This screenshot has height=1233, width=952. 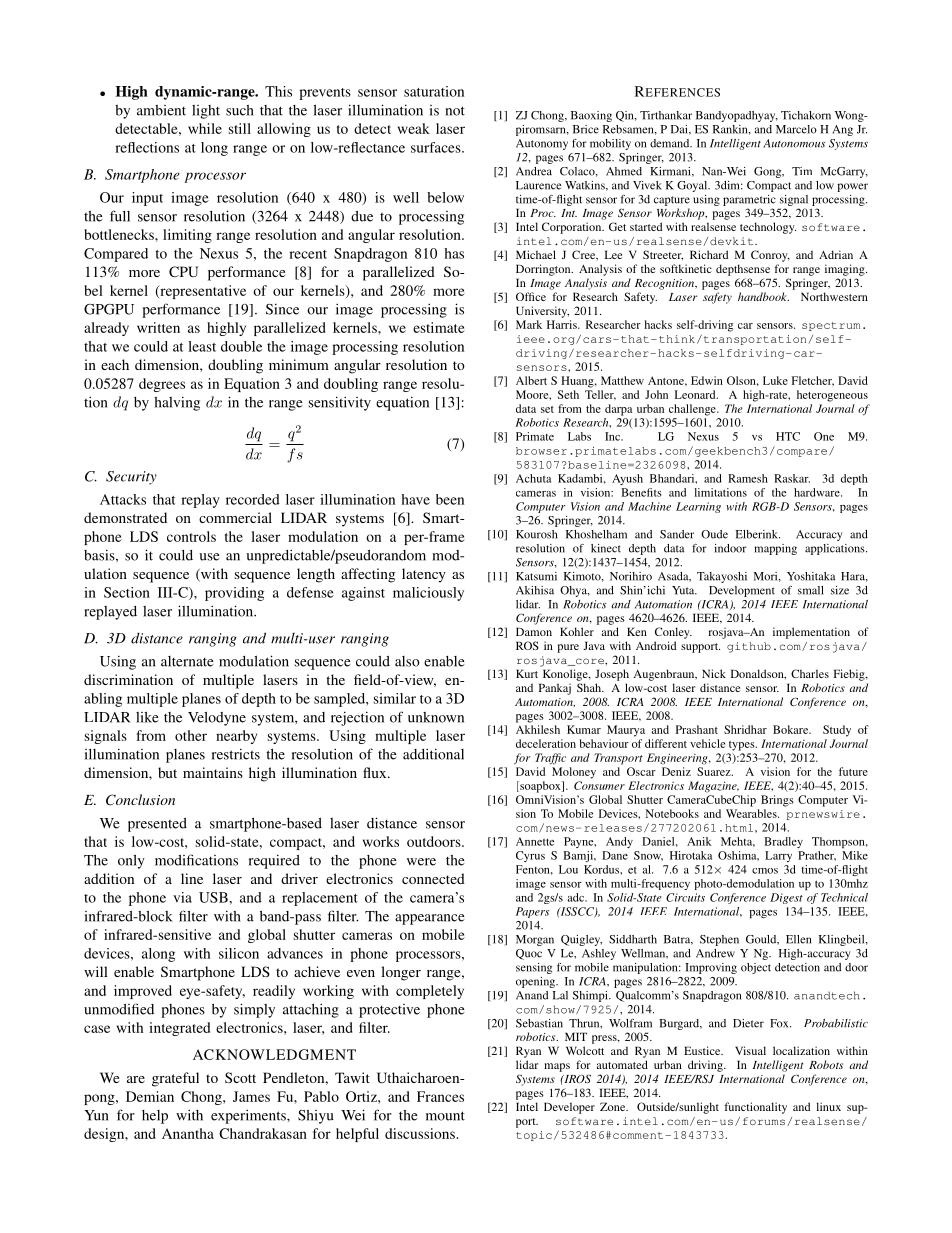 I want to click on maliciously, so click(x=428, y=594).
